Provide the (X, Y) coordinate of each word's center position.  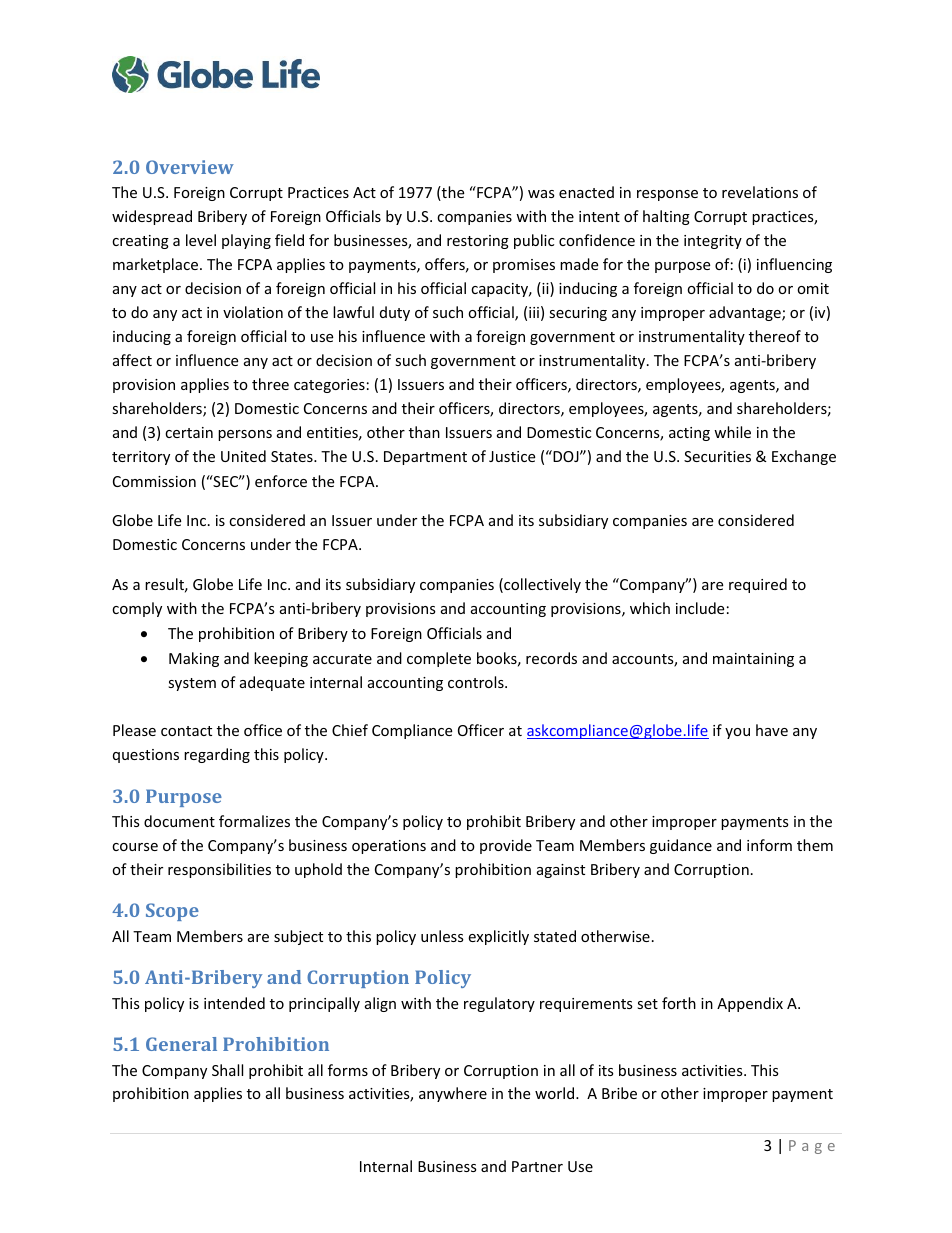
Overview (190, 167)
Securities (717, 456)
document (179, 821)
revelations (760, 192)
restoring (478, 242)
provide (506, 846)
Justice (512, 456)
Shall (227, 1070)
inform (769, 845)
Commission (154, 481)
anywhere (453, 1094)
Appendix (750, 1004)
